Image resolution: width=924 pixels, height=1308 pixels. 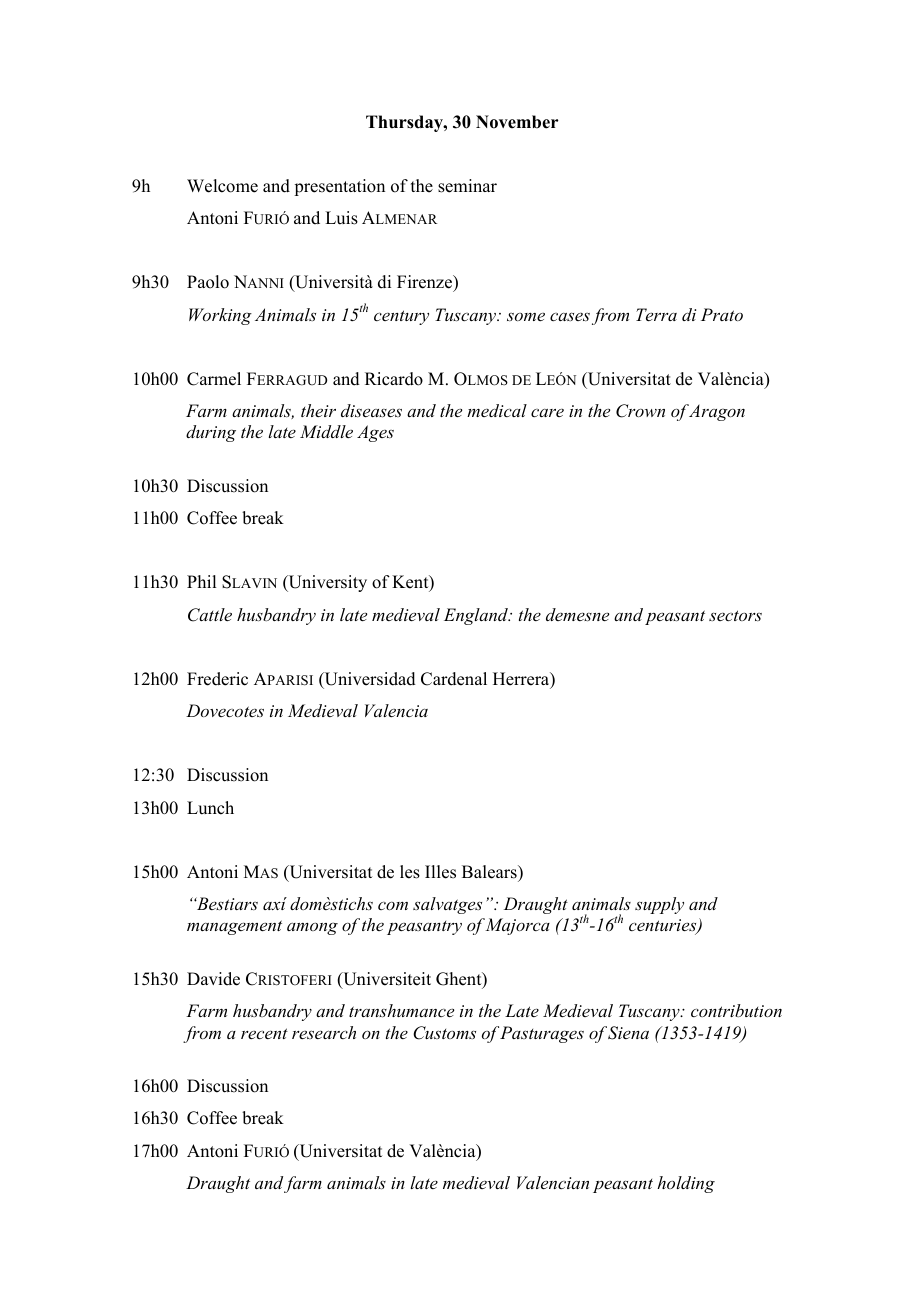 What do you see at coordinates (517, 122) in the image?
I see `November` at bounding box center [517, 122].
